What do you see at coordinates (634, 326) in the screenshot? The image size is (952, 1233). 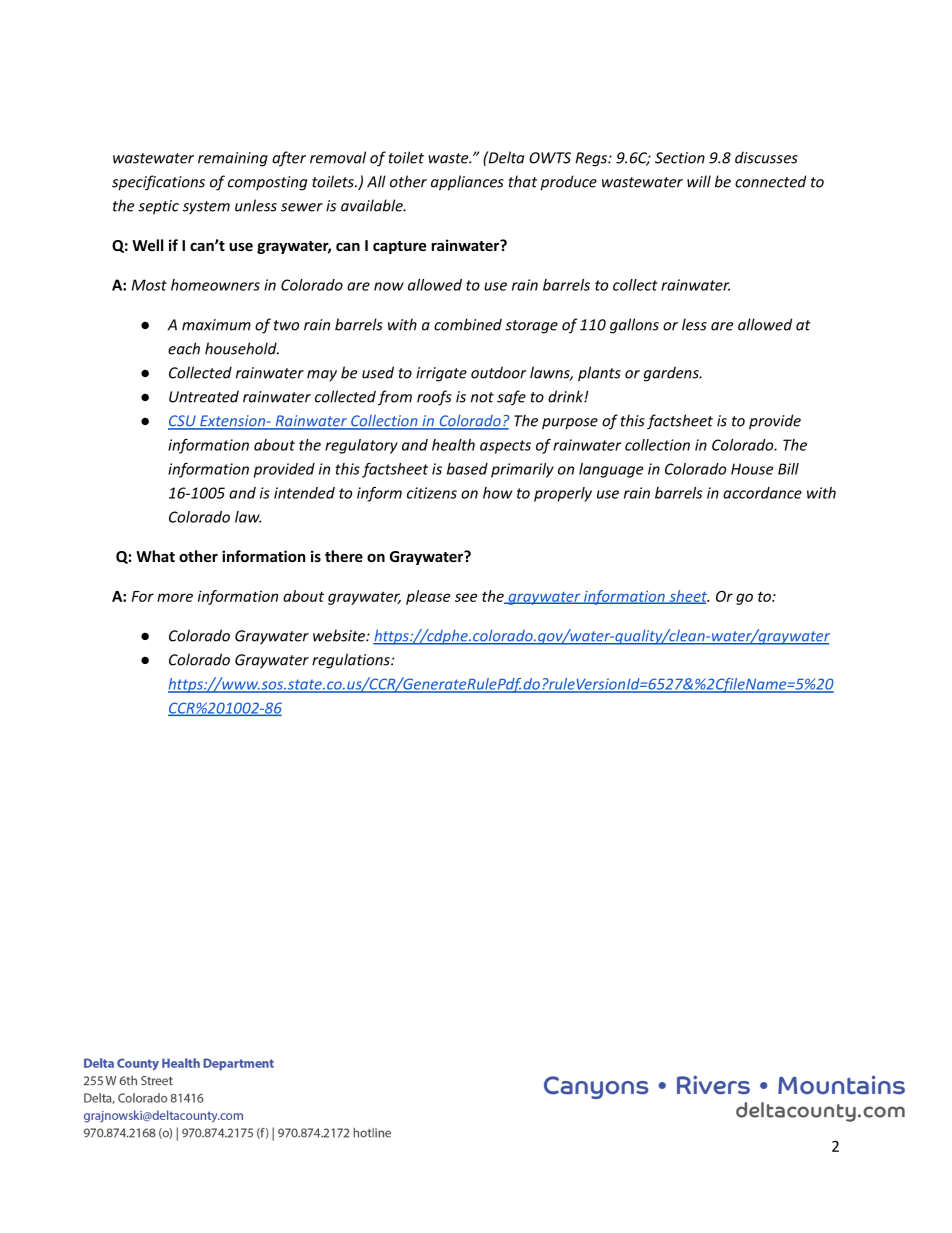 I see `gallons` at bounding box center [634, 326].
